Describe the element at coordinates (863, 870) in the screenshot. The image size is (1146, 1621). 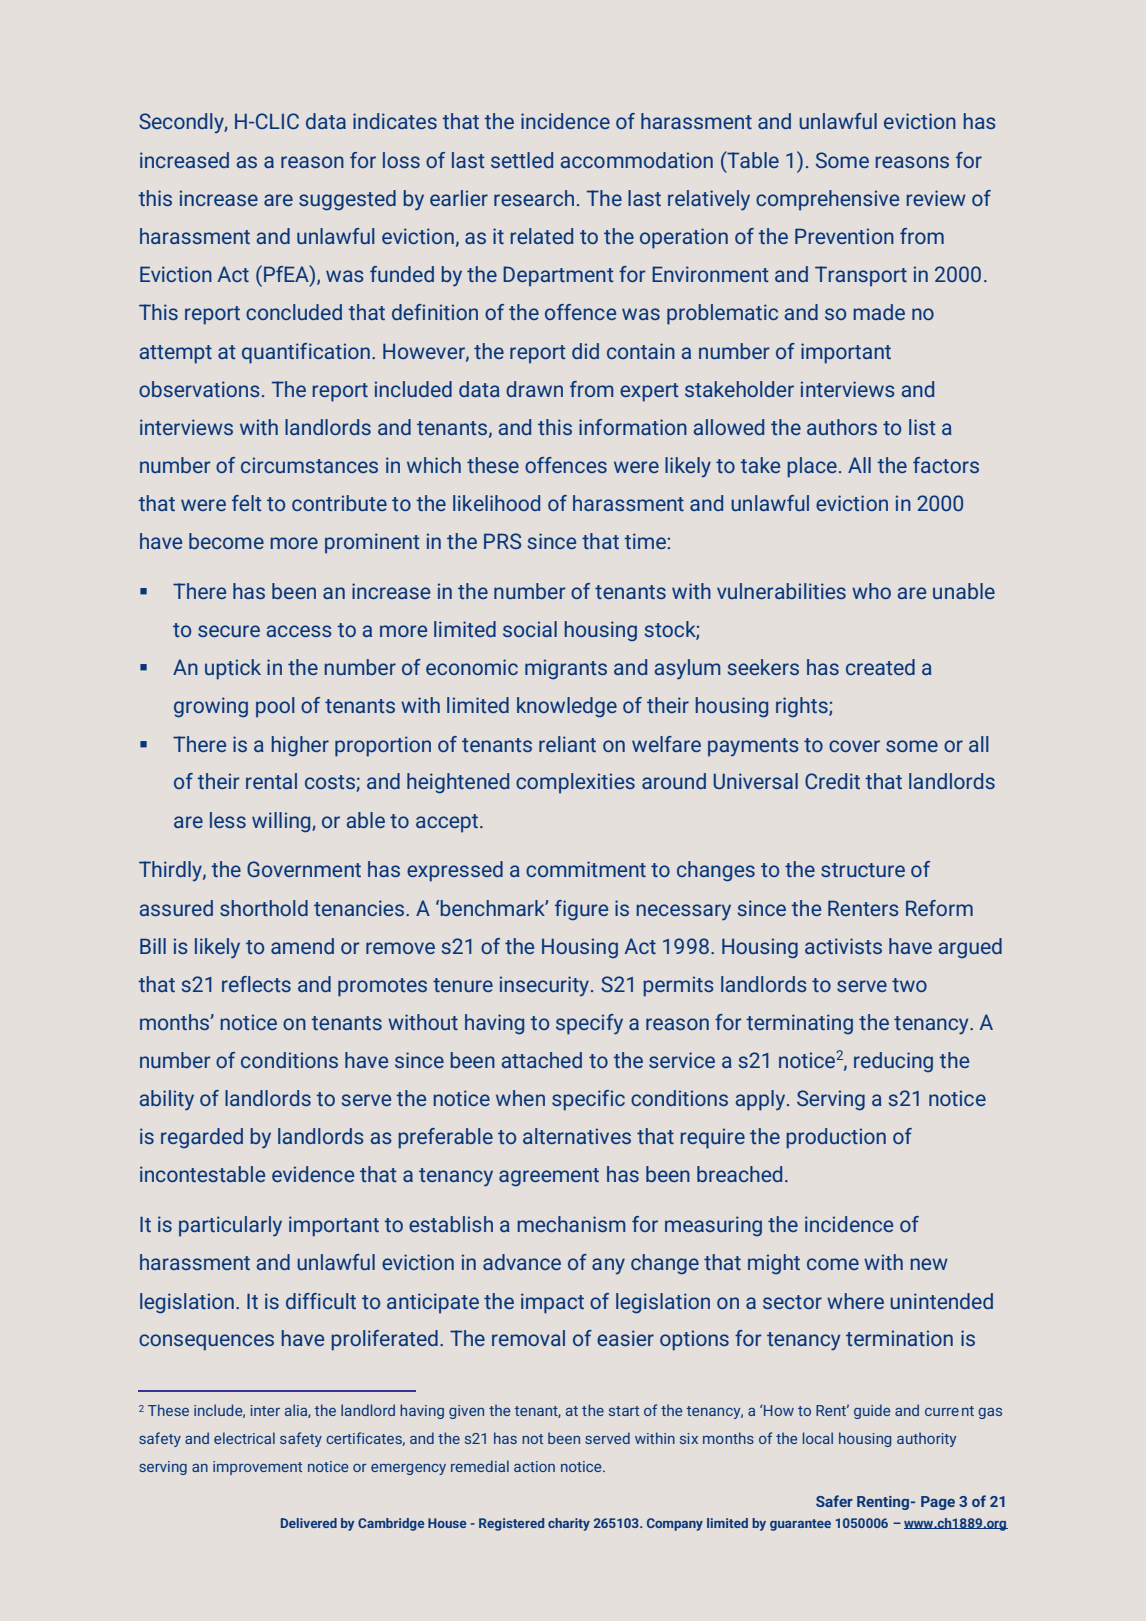
I see `structure` at that location.
